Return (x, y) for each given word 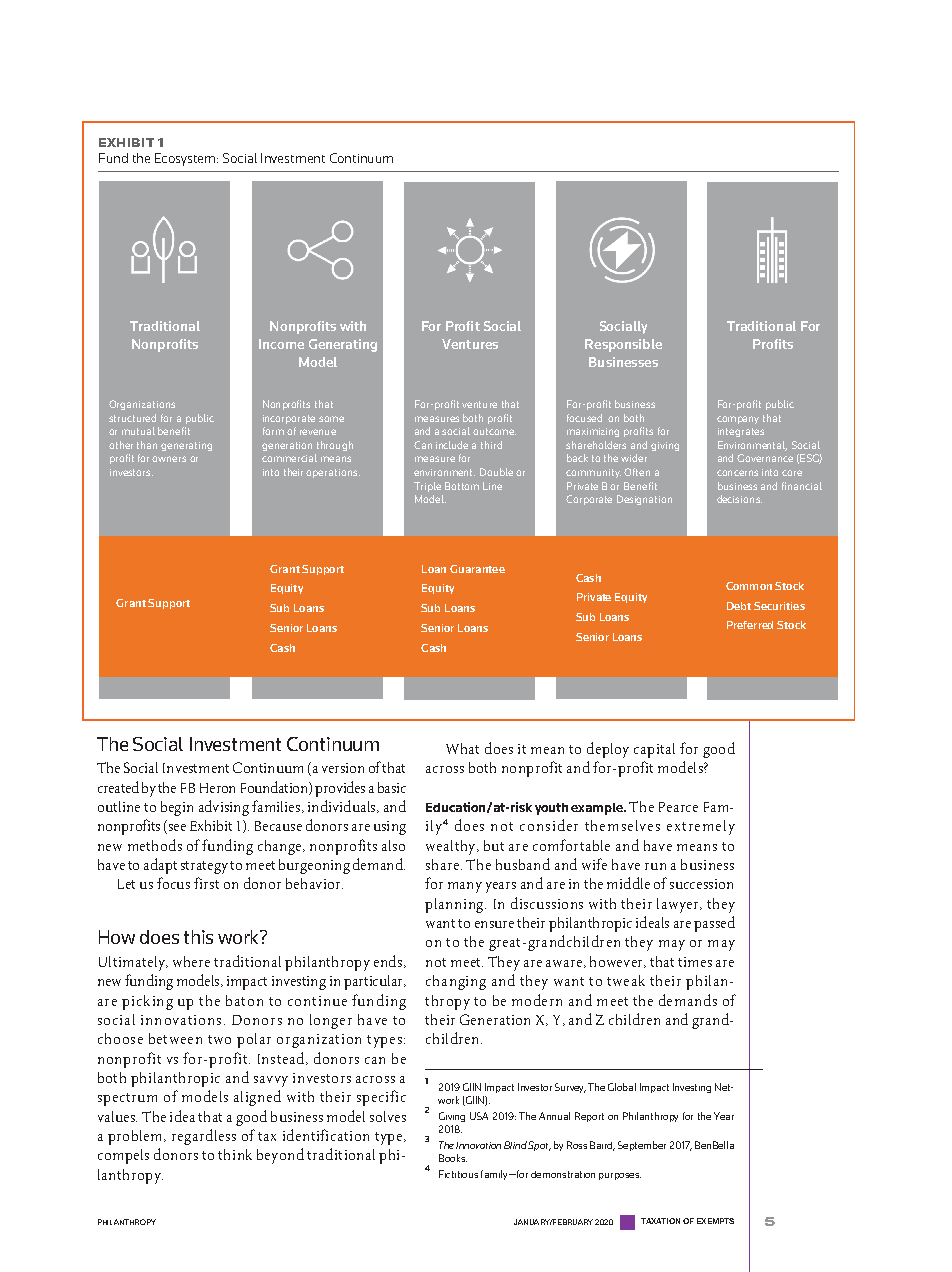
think (235, 1154)
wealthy (452, 847)
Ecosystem (185, 159)
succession (701, 884)
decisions (739, 499)
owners (169, 459)
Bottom (462, 486)
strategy (204, 867)
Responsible (623, 345)
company (738, 420)
